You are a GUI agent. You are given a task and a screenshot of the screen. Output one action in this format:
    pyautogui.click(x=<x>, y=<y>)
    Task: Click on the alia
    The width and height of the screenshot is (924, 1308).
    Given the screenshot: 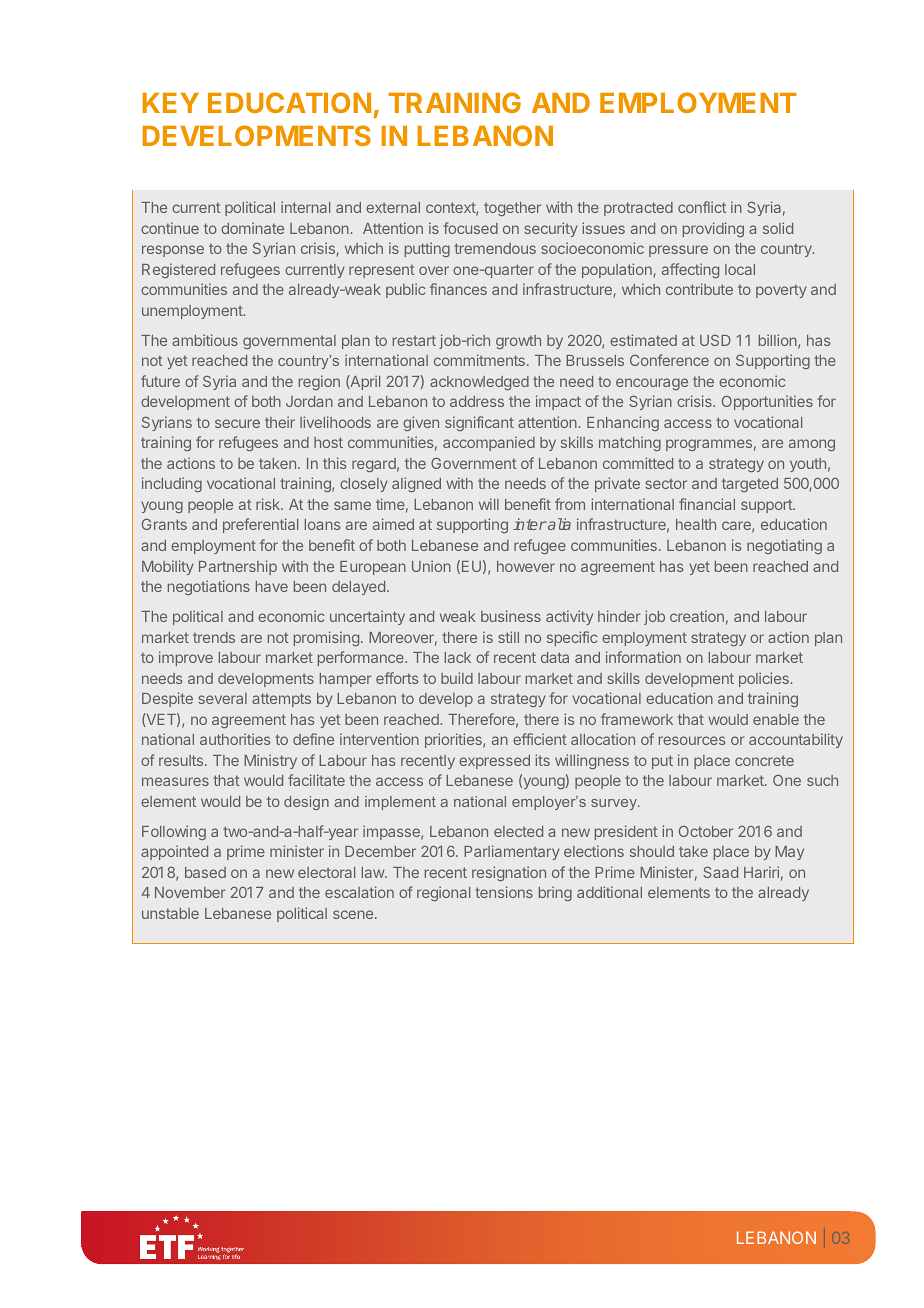 What is the action you would take?
    pyautogui.click(x=558, y=524)
